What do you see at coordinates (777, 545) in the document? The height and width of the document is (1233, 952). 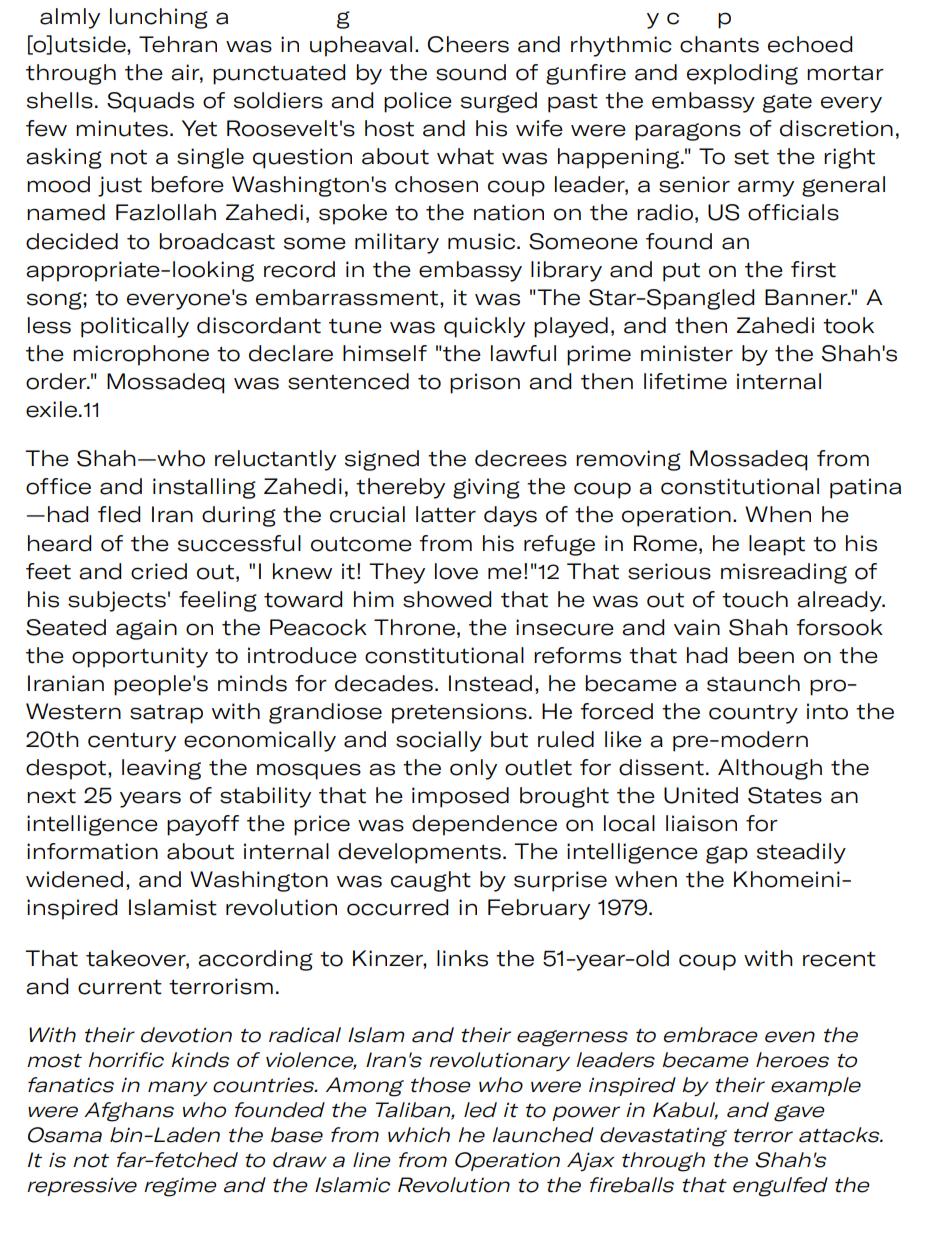 I see `leapt` at bounding box center [777, 545].
